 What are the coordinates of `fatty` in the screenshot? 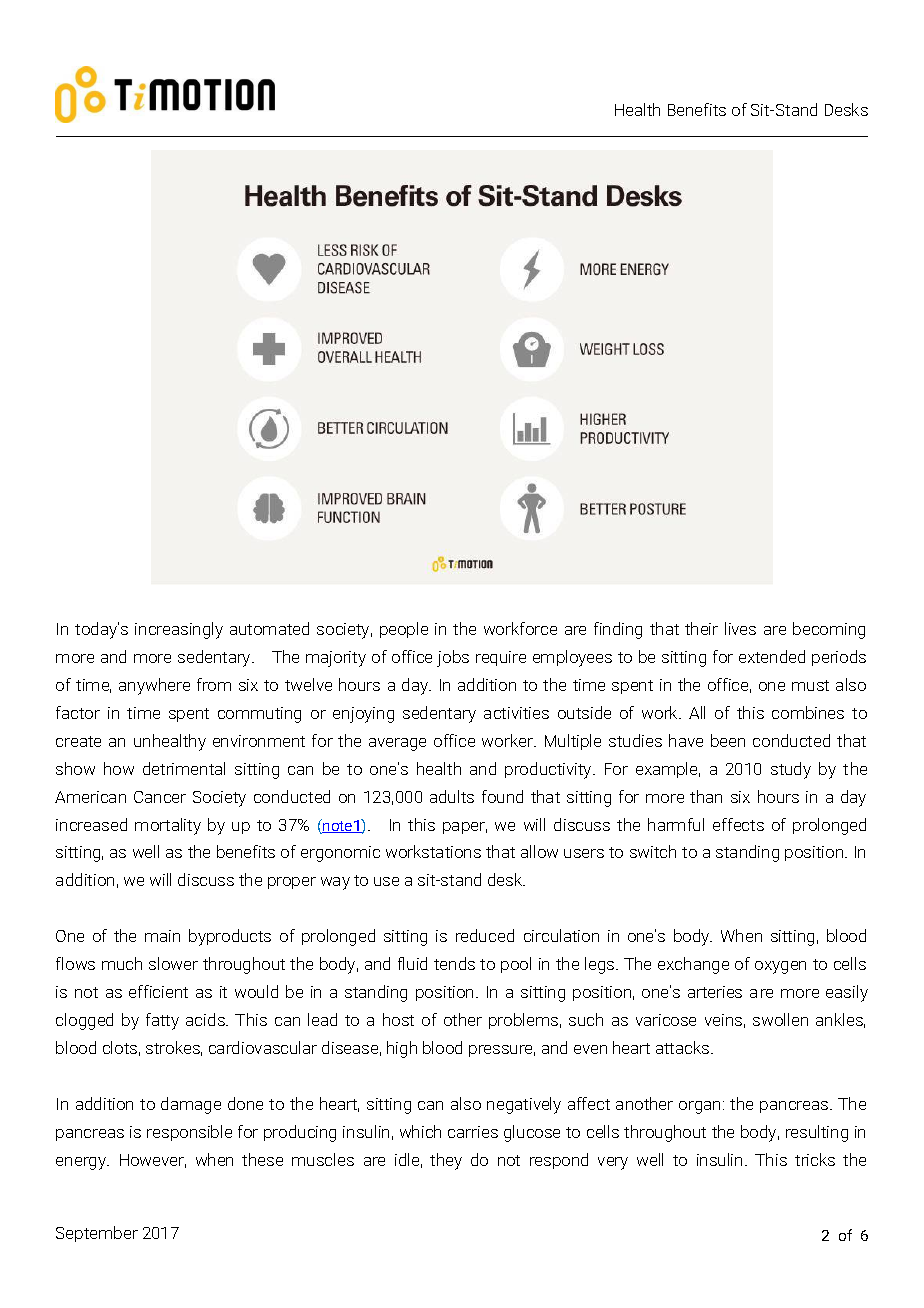 It's located at (162, 1021).
